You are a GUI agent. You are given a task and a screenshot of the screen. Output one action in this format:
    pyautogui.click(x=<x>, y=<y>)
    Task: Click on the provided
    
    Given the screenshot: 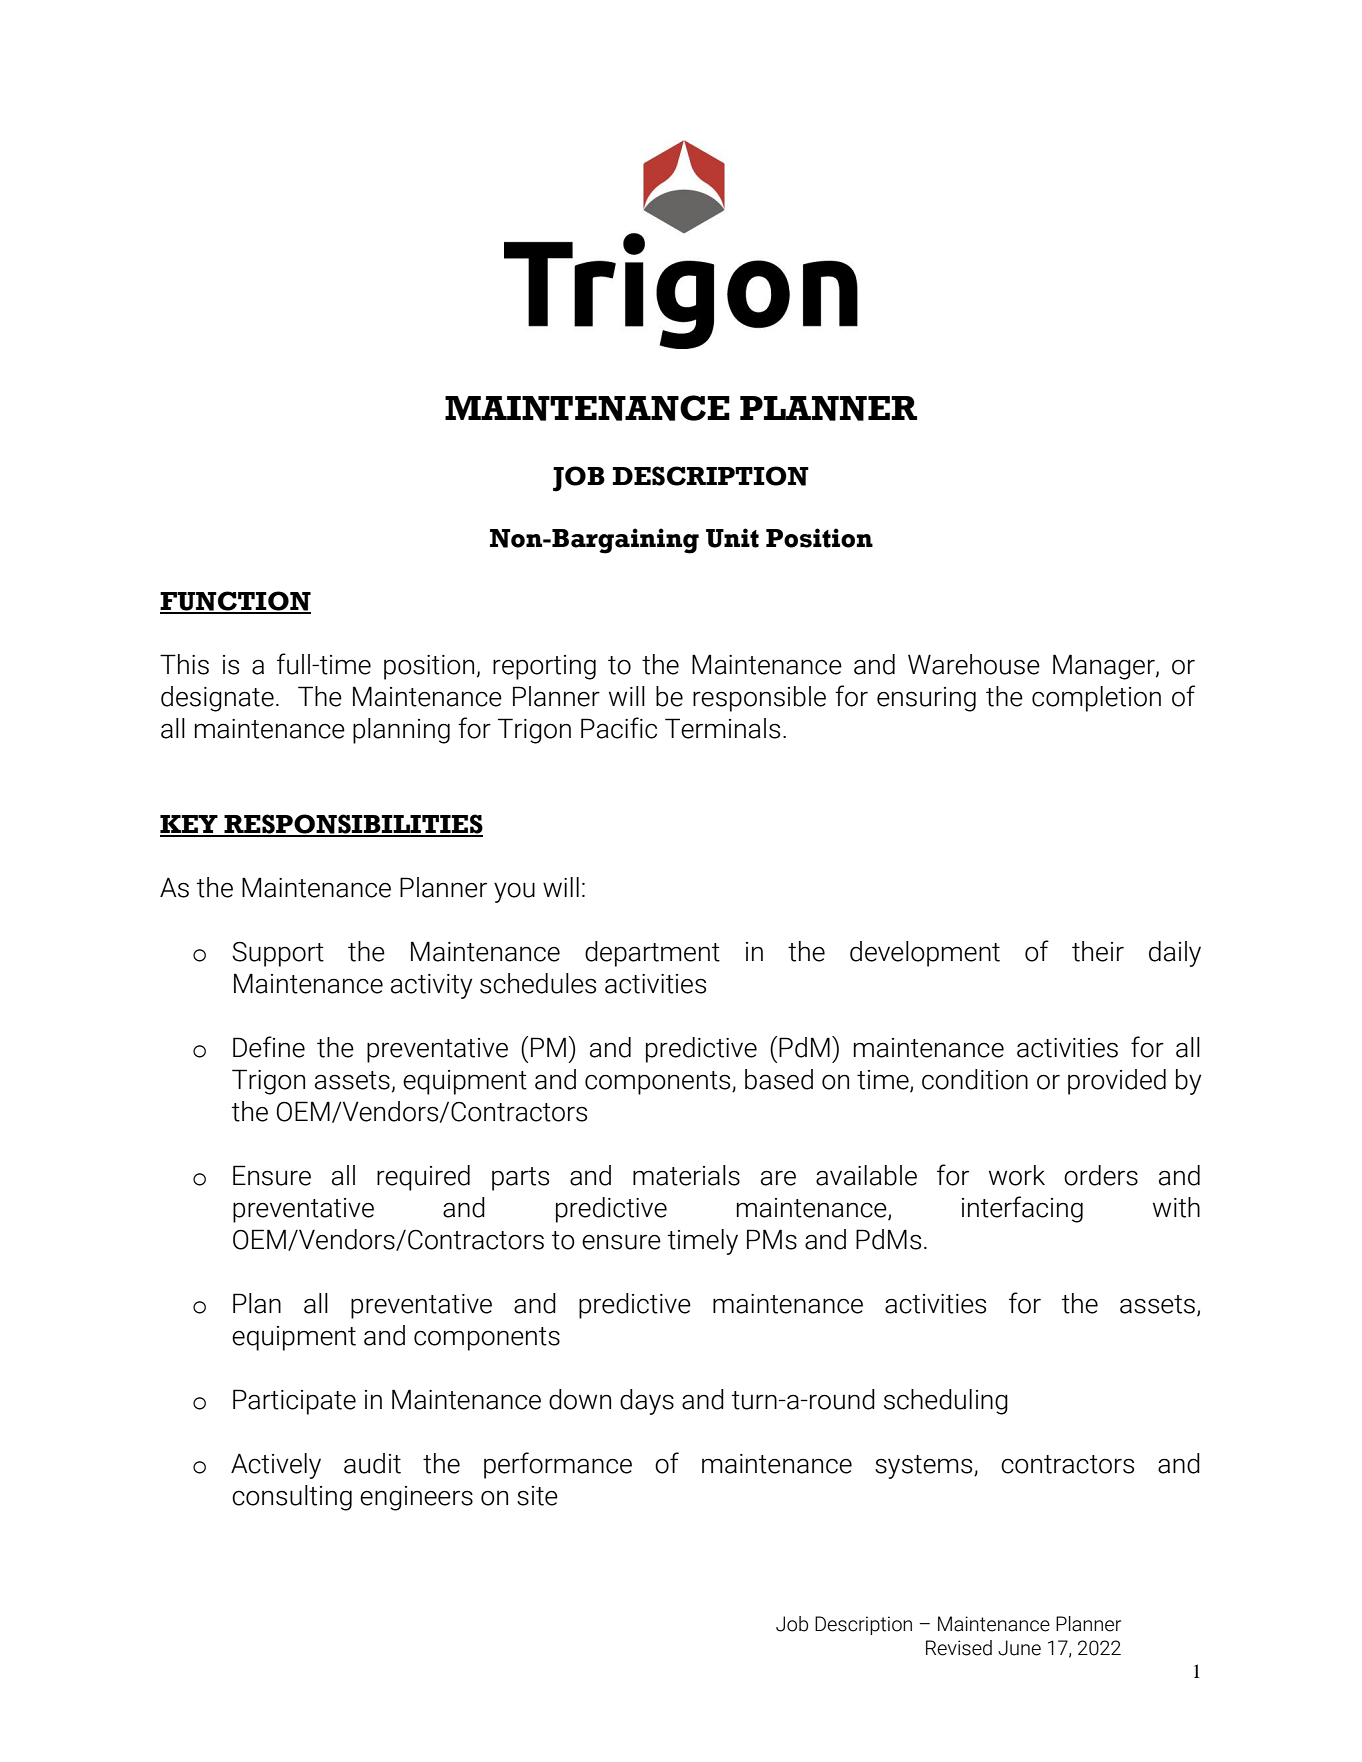 What is the action you would take?
    pyautogui.click(x=1117, y=1082)
